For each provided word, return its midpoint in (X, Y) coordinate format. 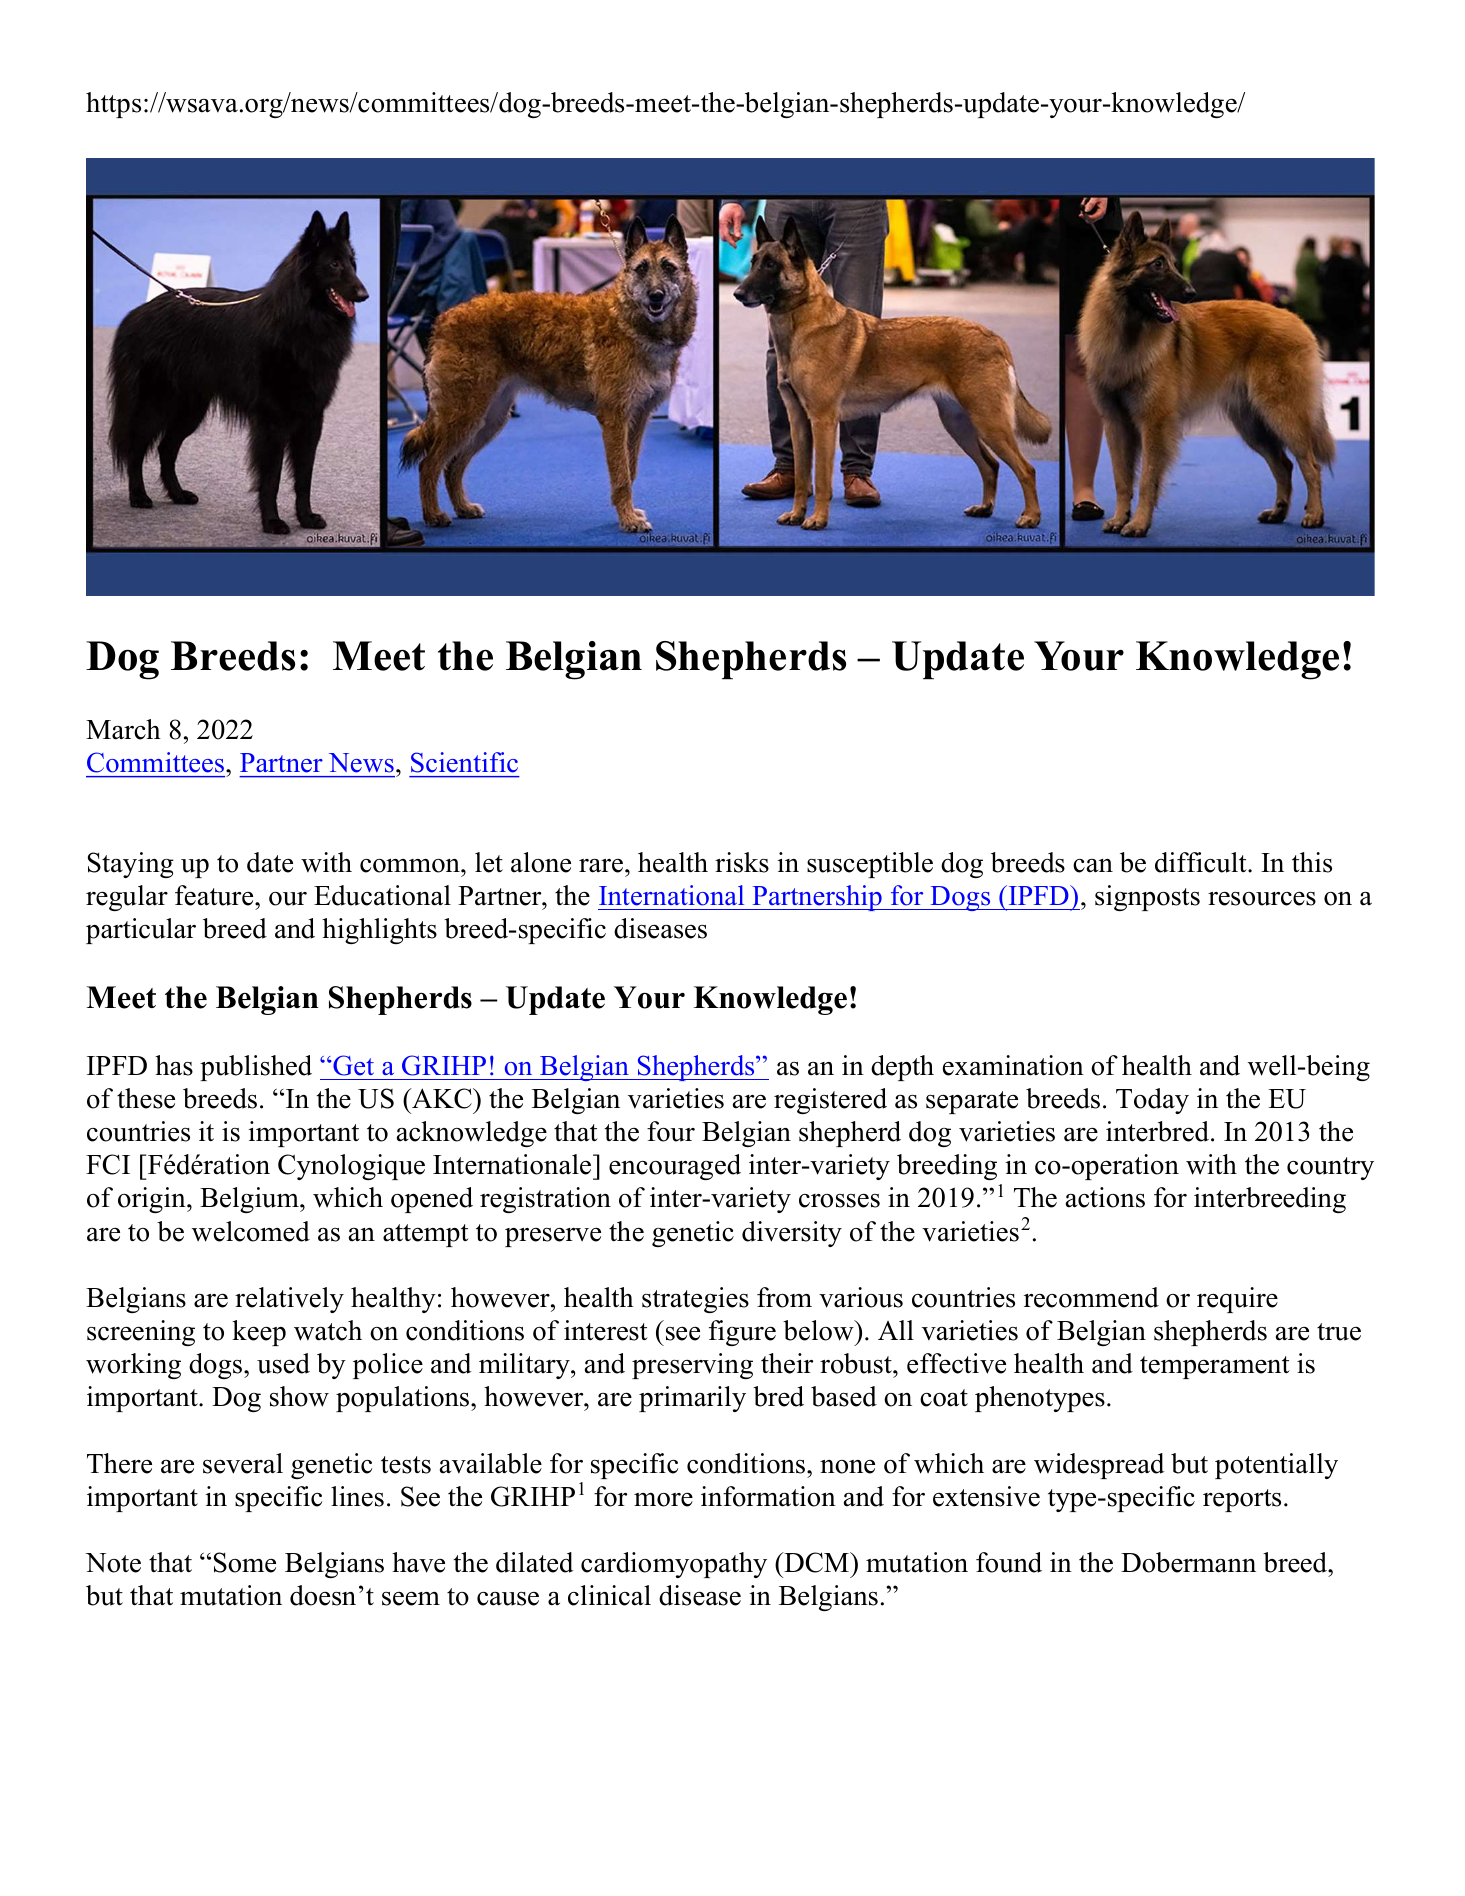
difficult (1202, 862)
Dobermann (1188, 1562)
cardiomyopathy (674, 1565)
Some (245, 1562)
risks (742, 862)
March (123, 729)
